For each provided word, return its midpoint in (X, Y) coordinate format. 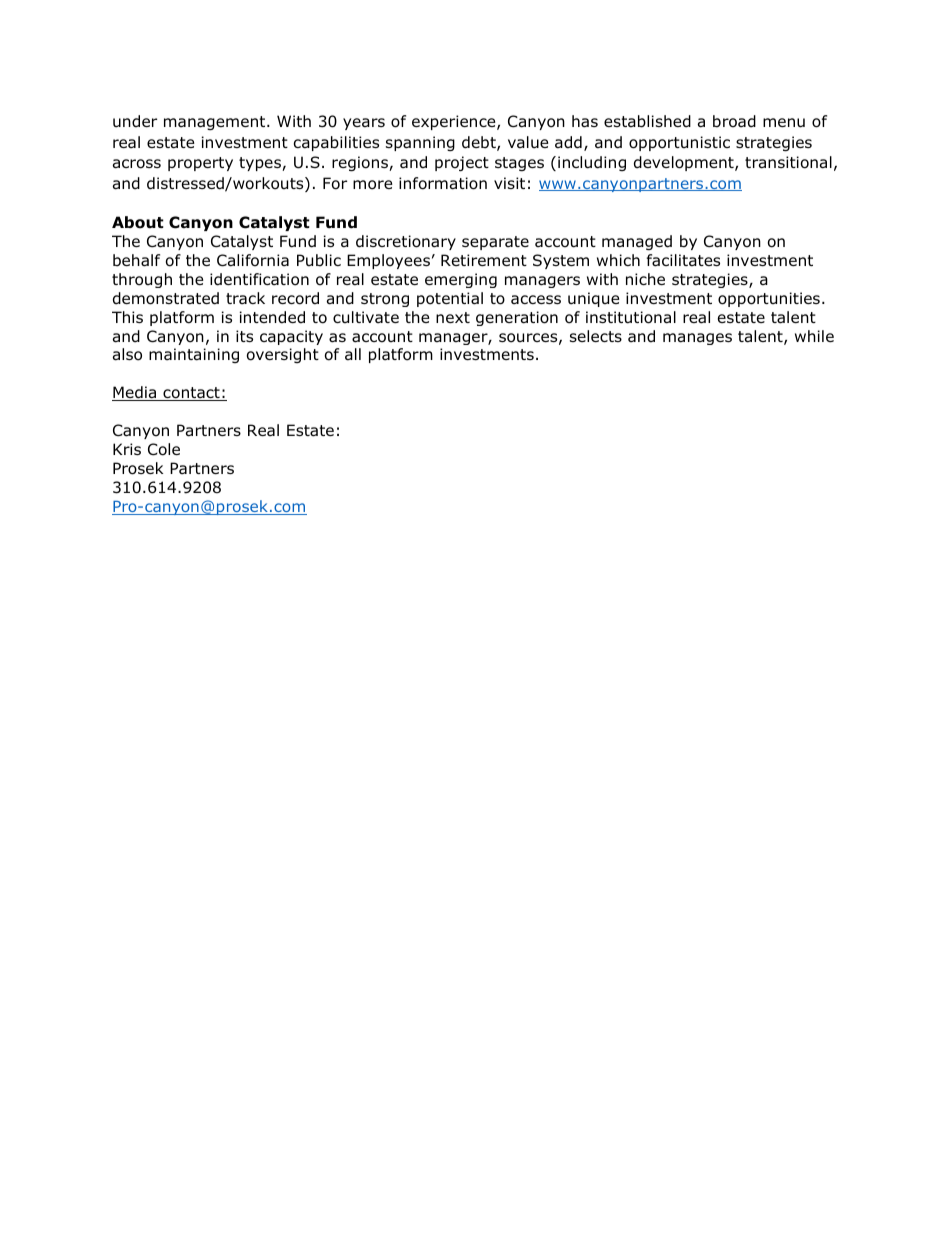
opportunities (769, 299)
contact (191, 394)
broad (734, 121)
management (216, 123)
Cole (164, 449)
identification (259, 279)
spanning (420, 143)
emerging (461, 280)
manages (697, 339)
